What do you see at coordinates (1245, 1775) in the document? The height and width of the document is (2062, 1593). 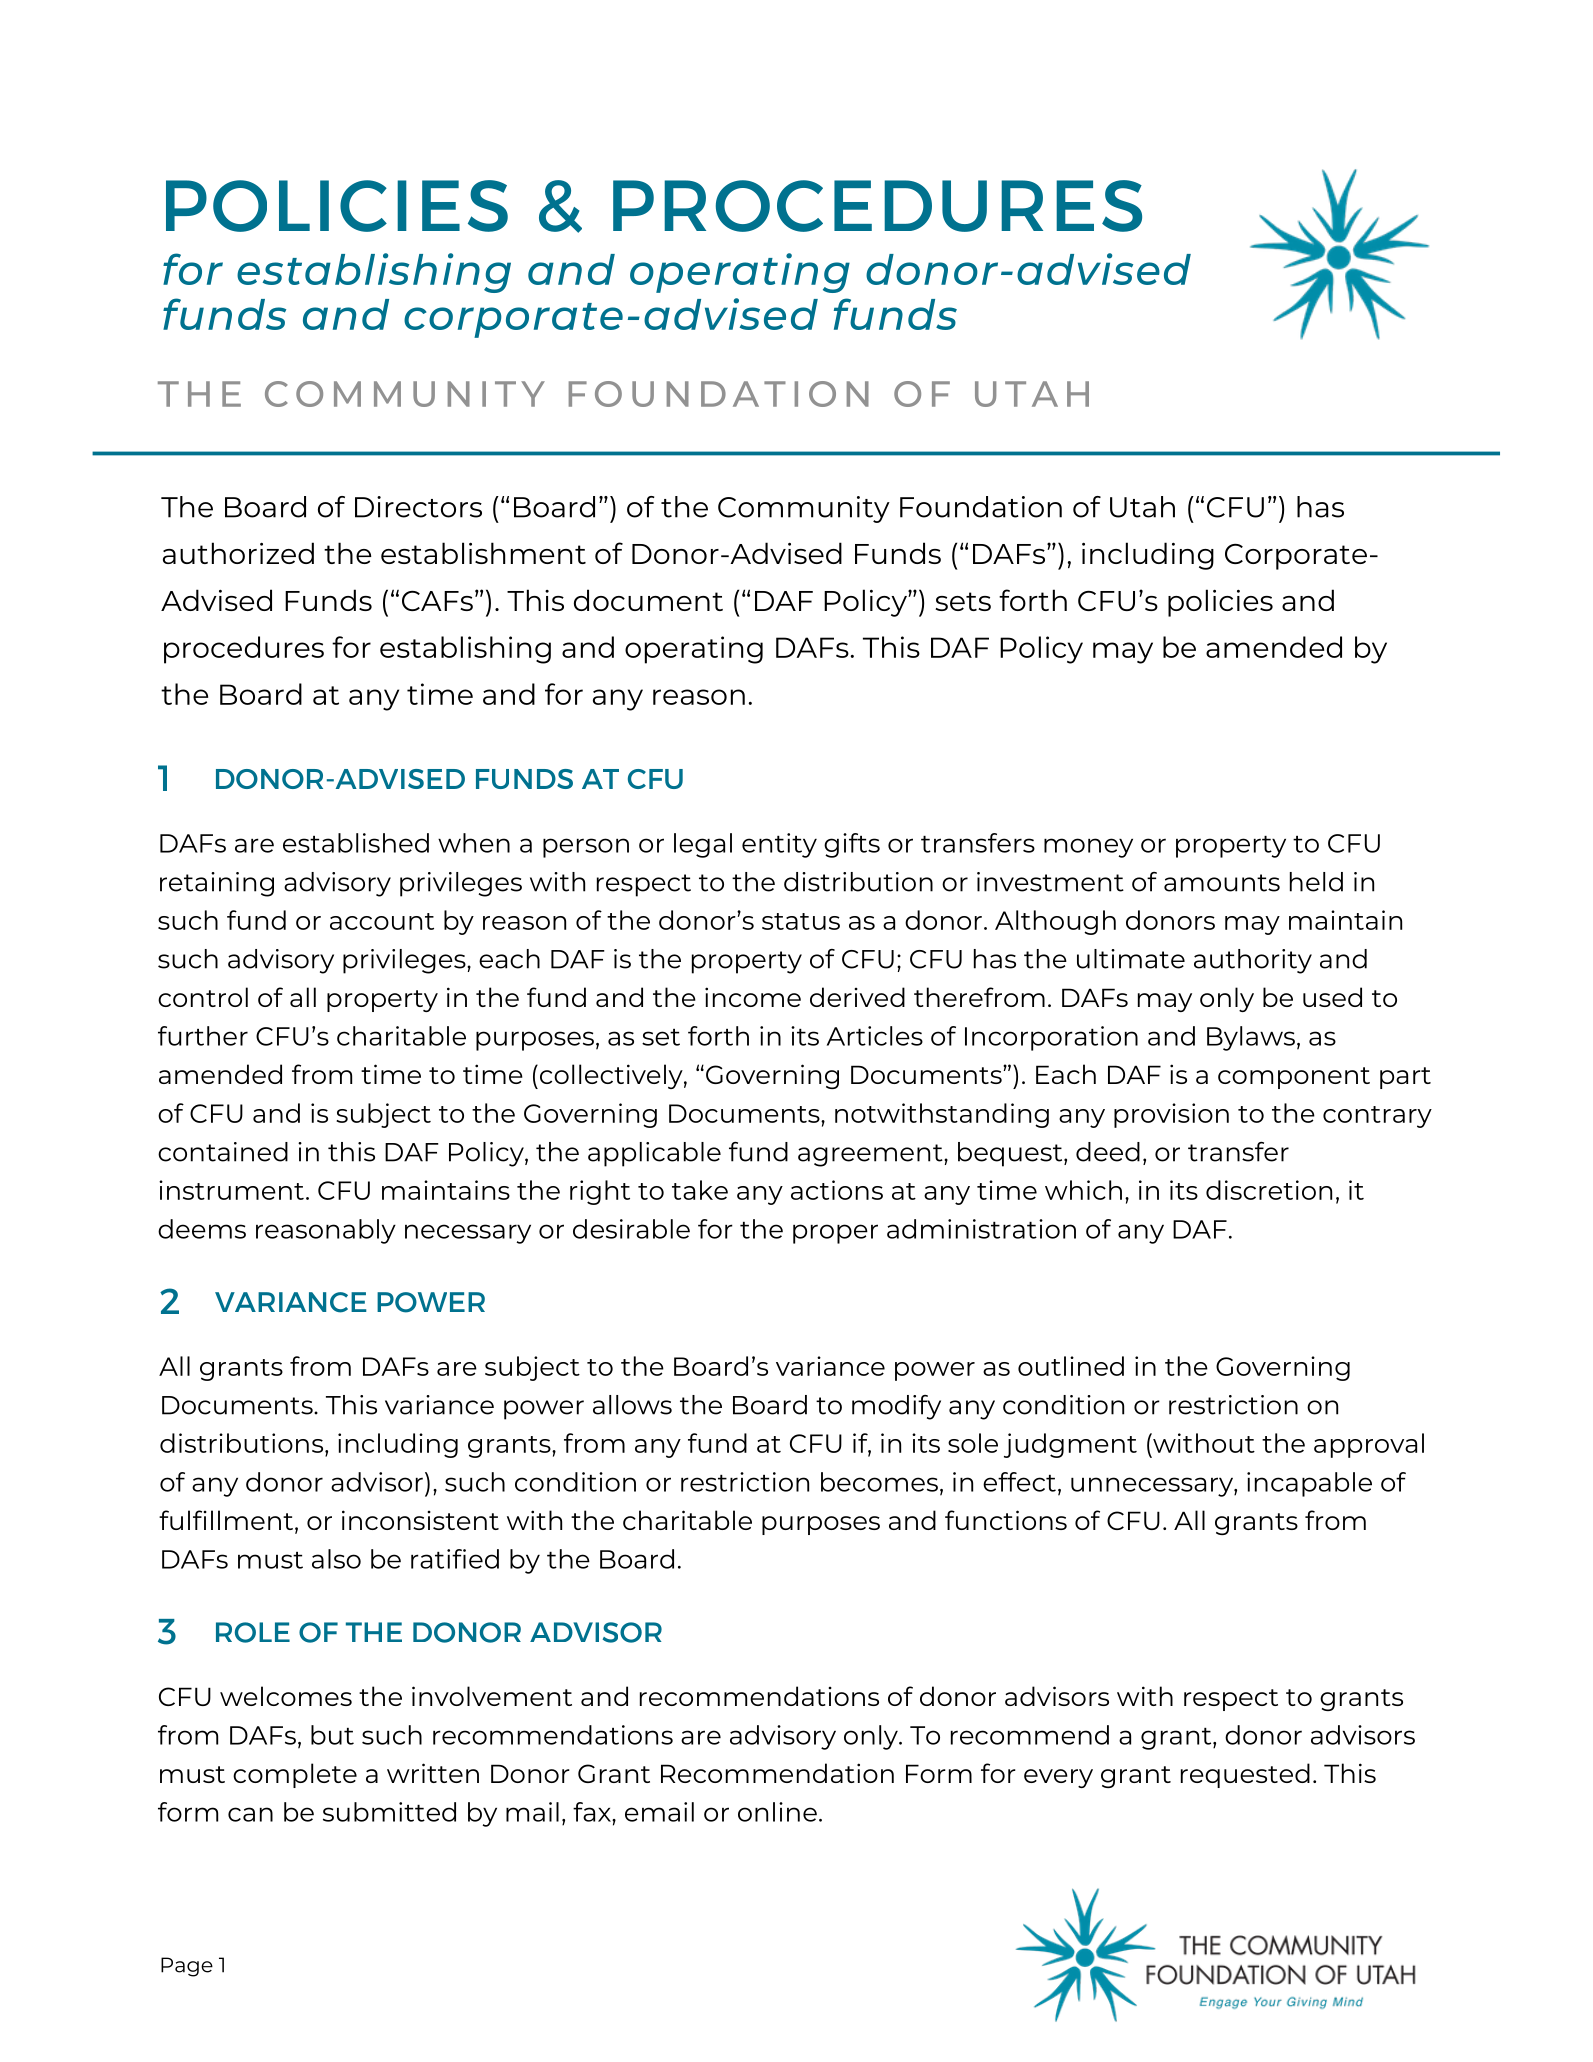 I see `requested` at bounding box center [1245, 1775].
